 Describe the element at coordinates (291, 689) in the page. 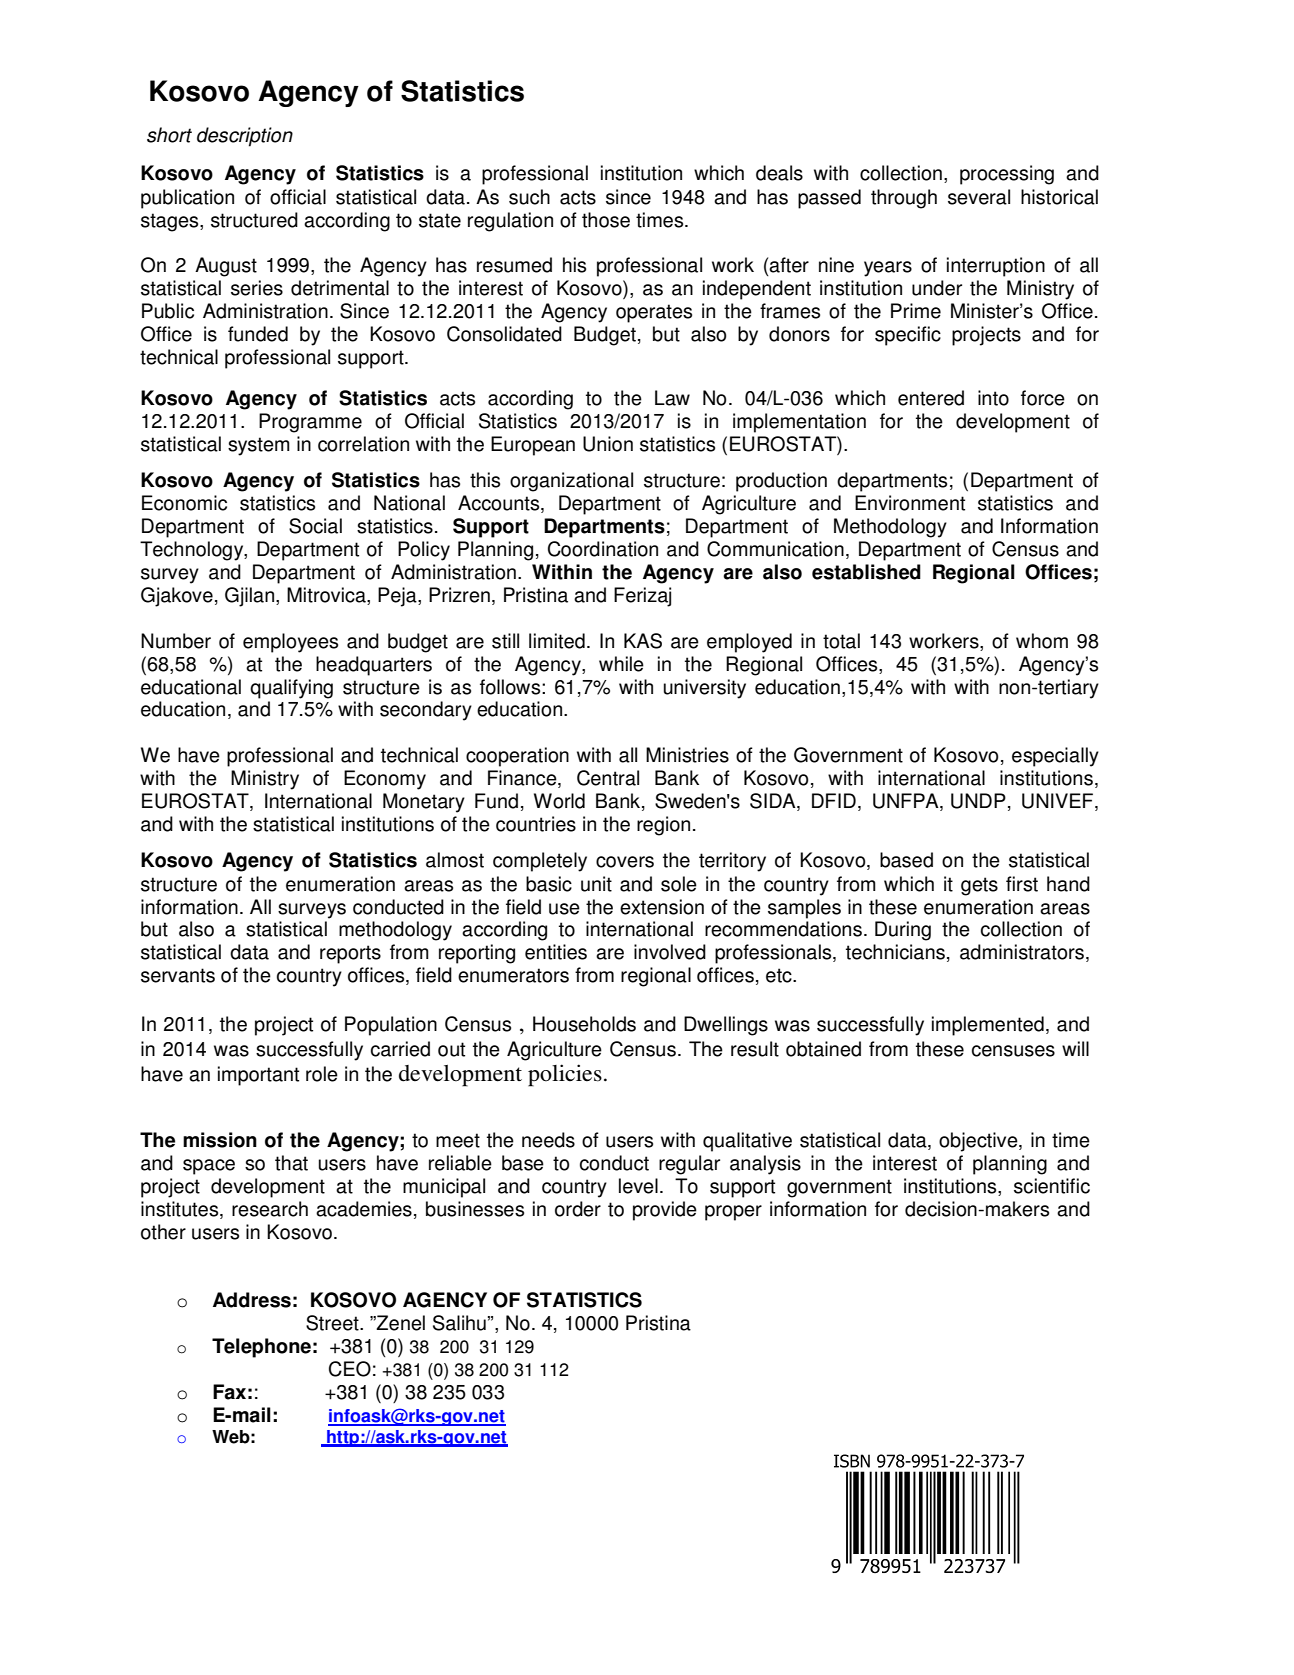

I see `qualifying` at that location.
